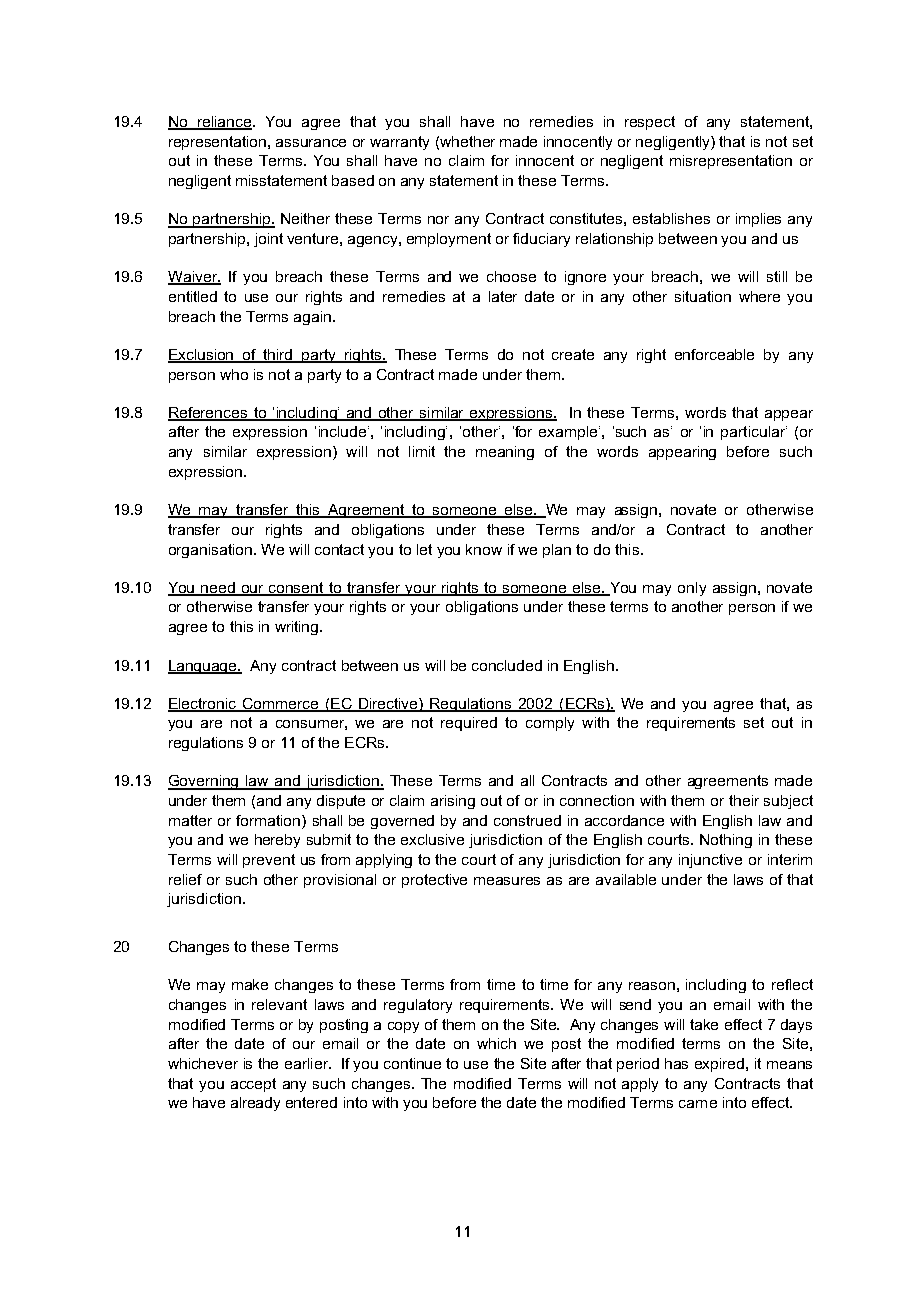  Describe the element at coordinates (225, 123) in the screenshot. I see `reliance` at that location.
